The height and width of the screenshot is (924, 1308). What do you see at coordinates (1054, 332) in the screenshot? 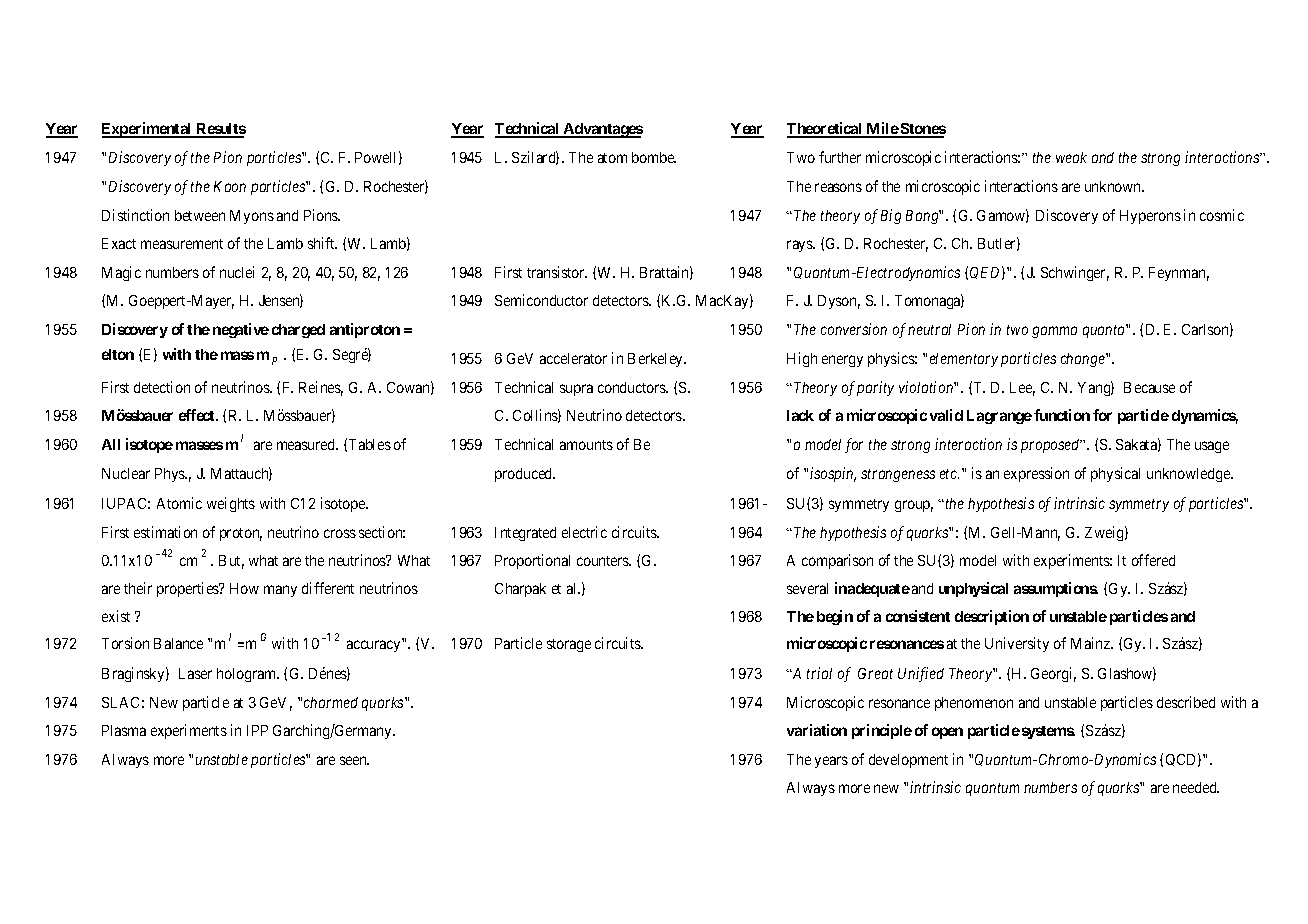
I see `gamma` at bounding box center [1054, 332].
